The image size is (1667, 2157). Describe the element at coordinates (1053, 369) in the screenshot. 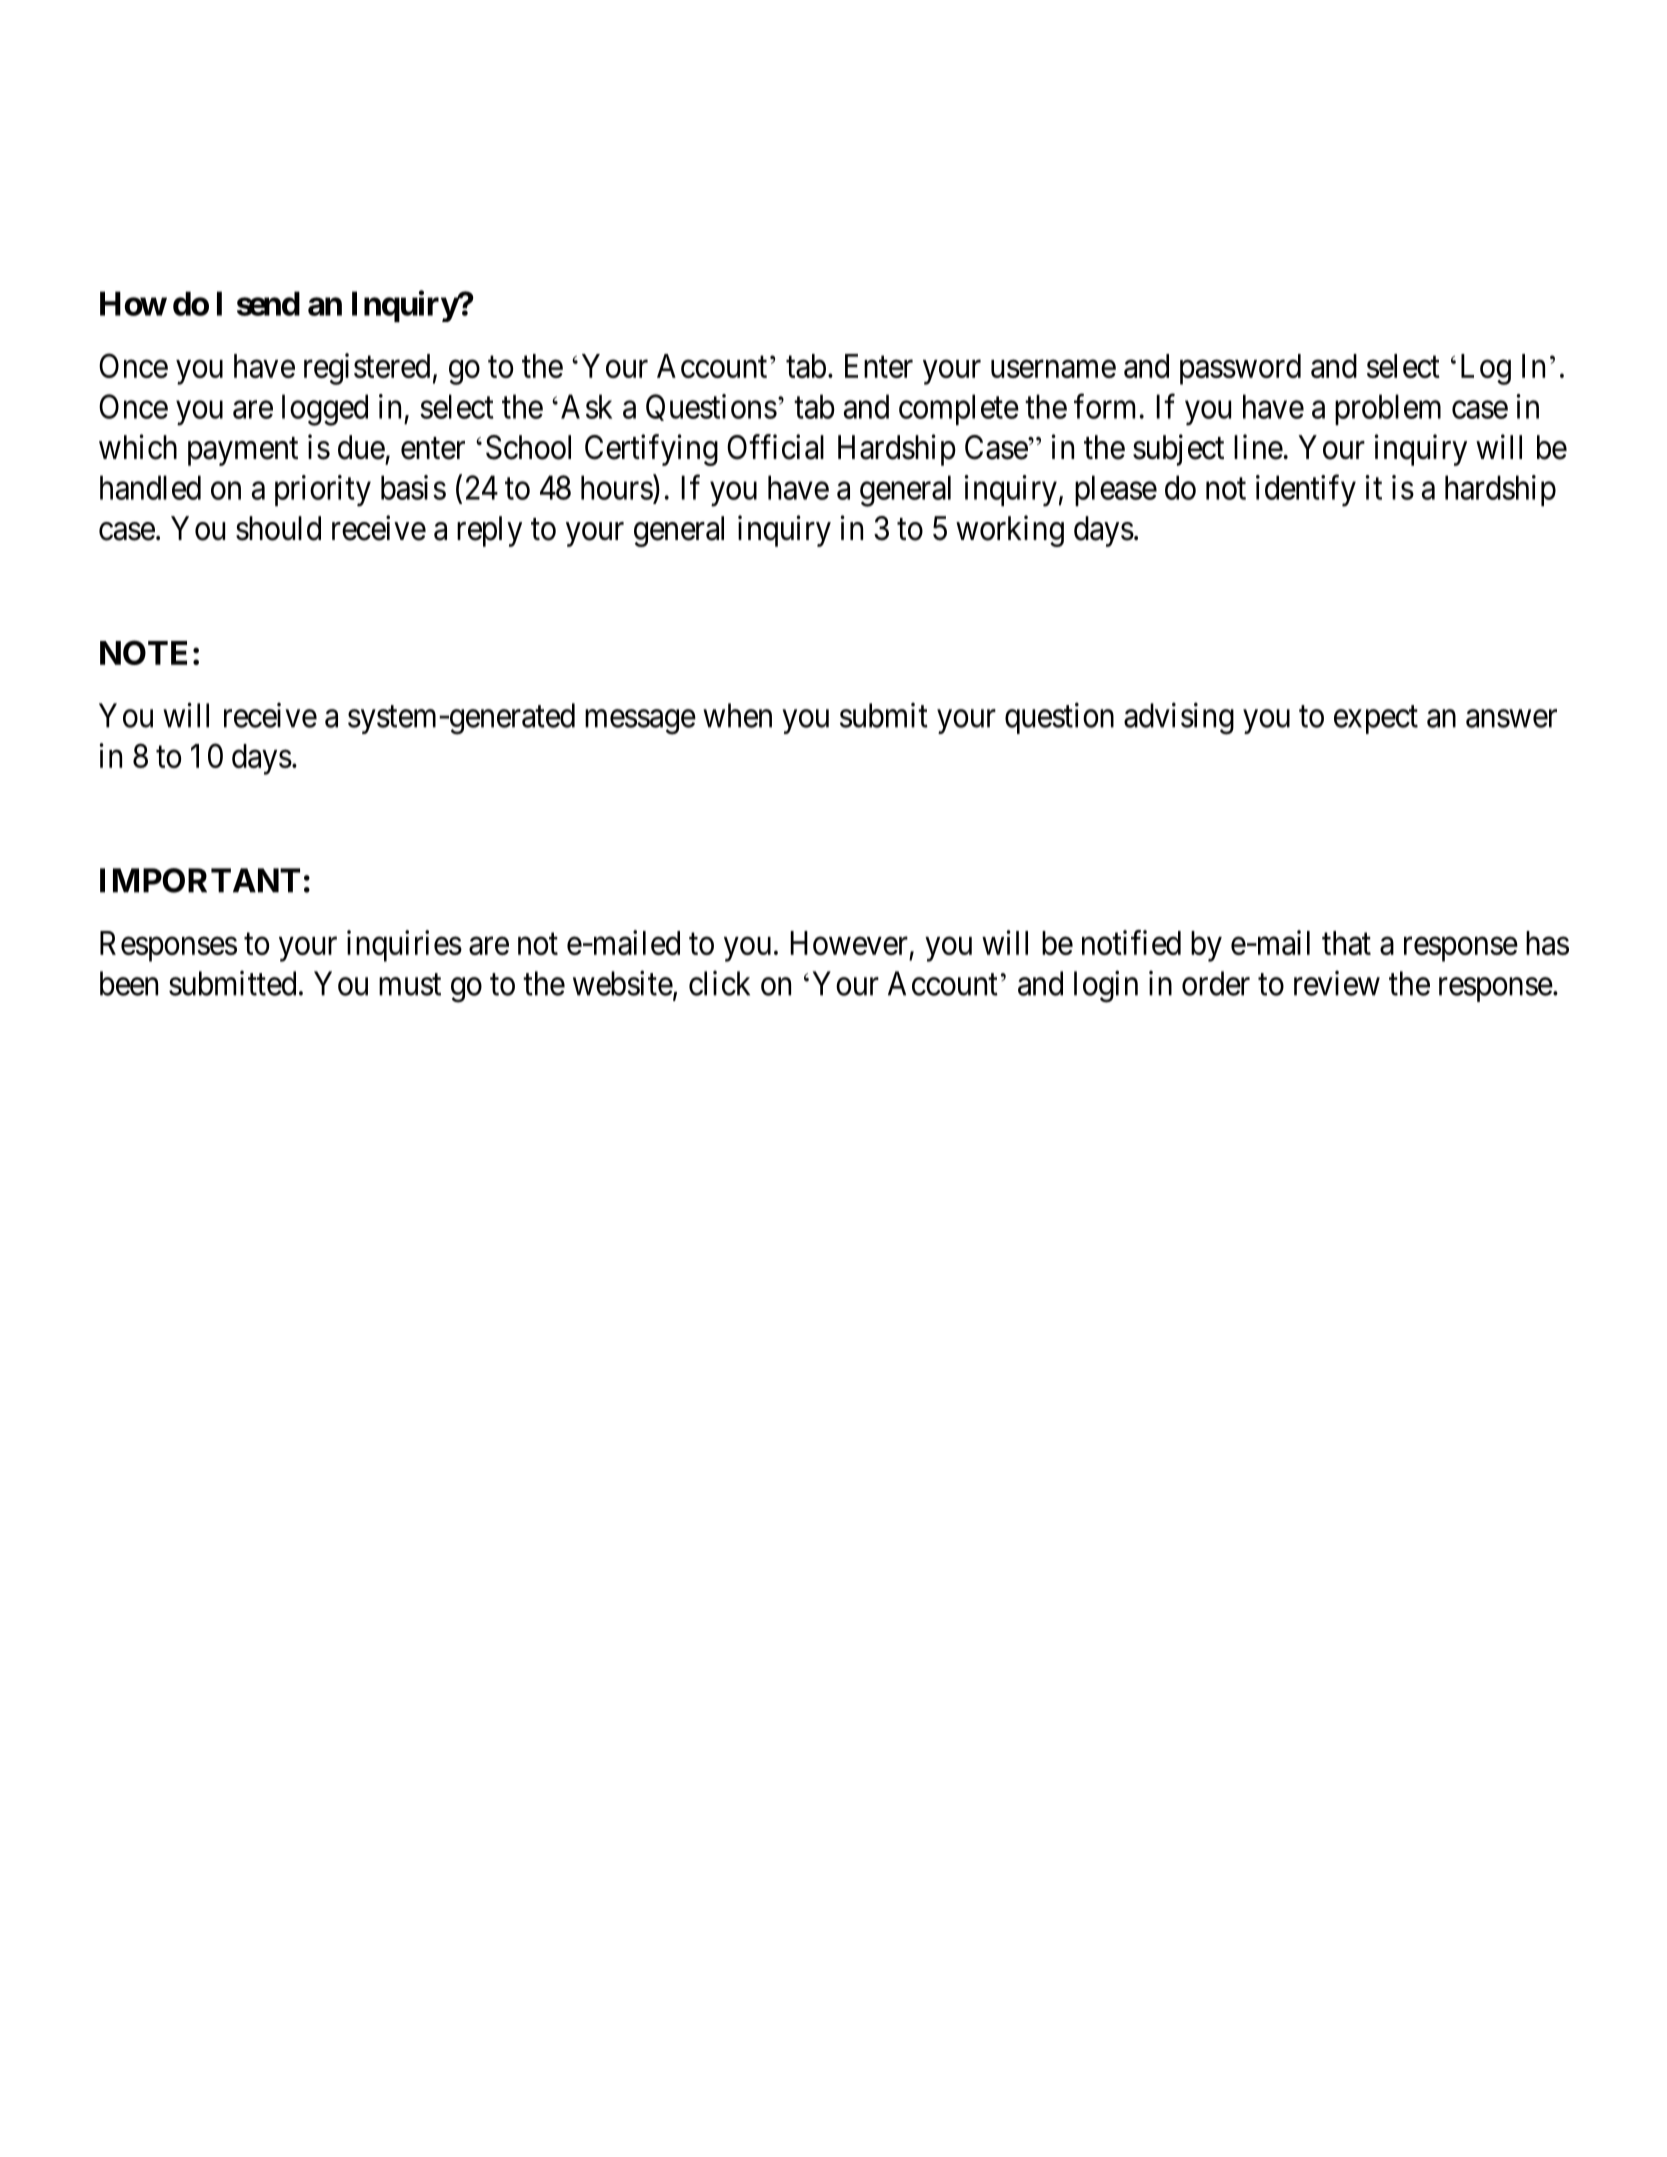

I see `username` at that location.
